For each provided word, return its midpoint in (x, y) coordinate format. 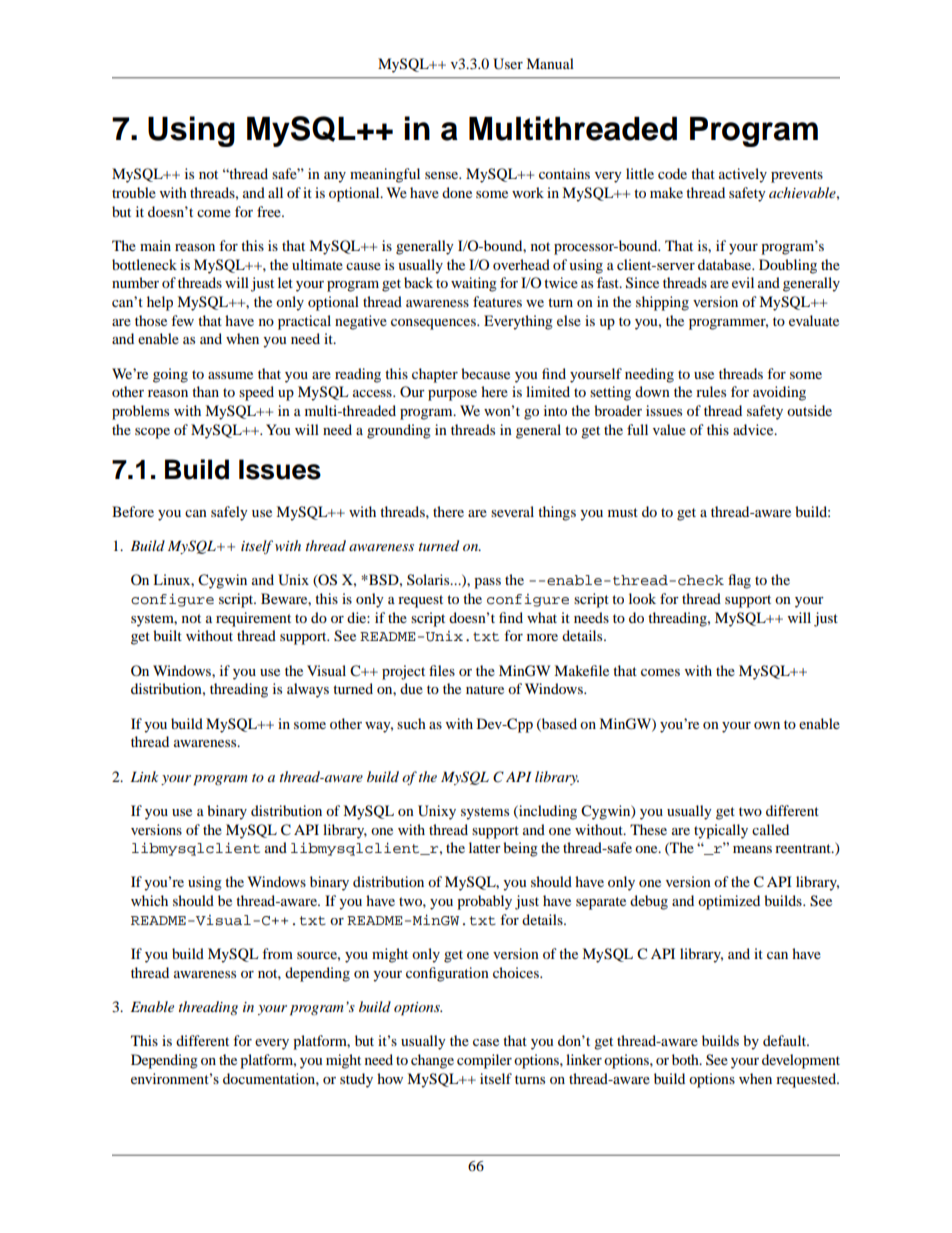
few (182, 320)
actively (743, 175)
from (277, 953)
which (149, 900)
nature (485, 689)
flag (739, 581)
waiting (474, 284)
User (508, 64)
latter (485, 847)
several (512, 511)
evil (743, 282)
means (752, 849)
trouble (134, 192)
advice (754, 429)
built (167, 635)
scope (152, 433)
